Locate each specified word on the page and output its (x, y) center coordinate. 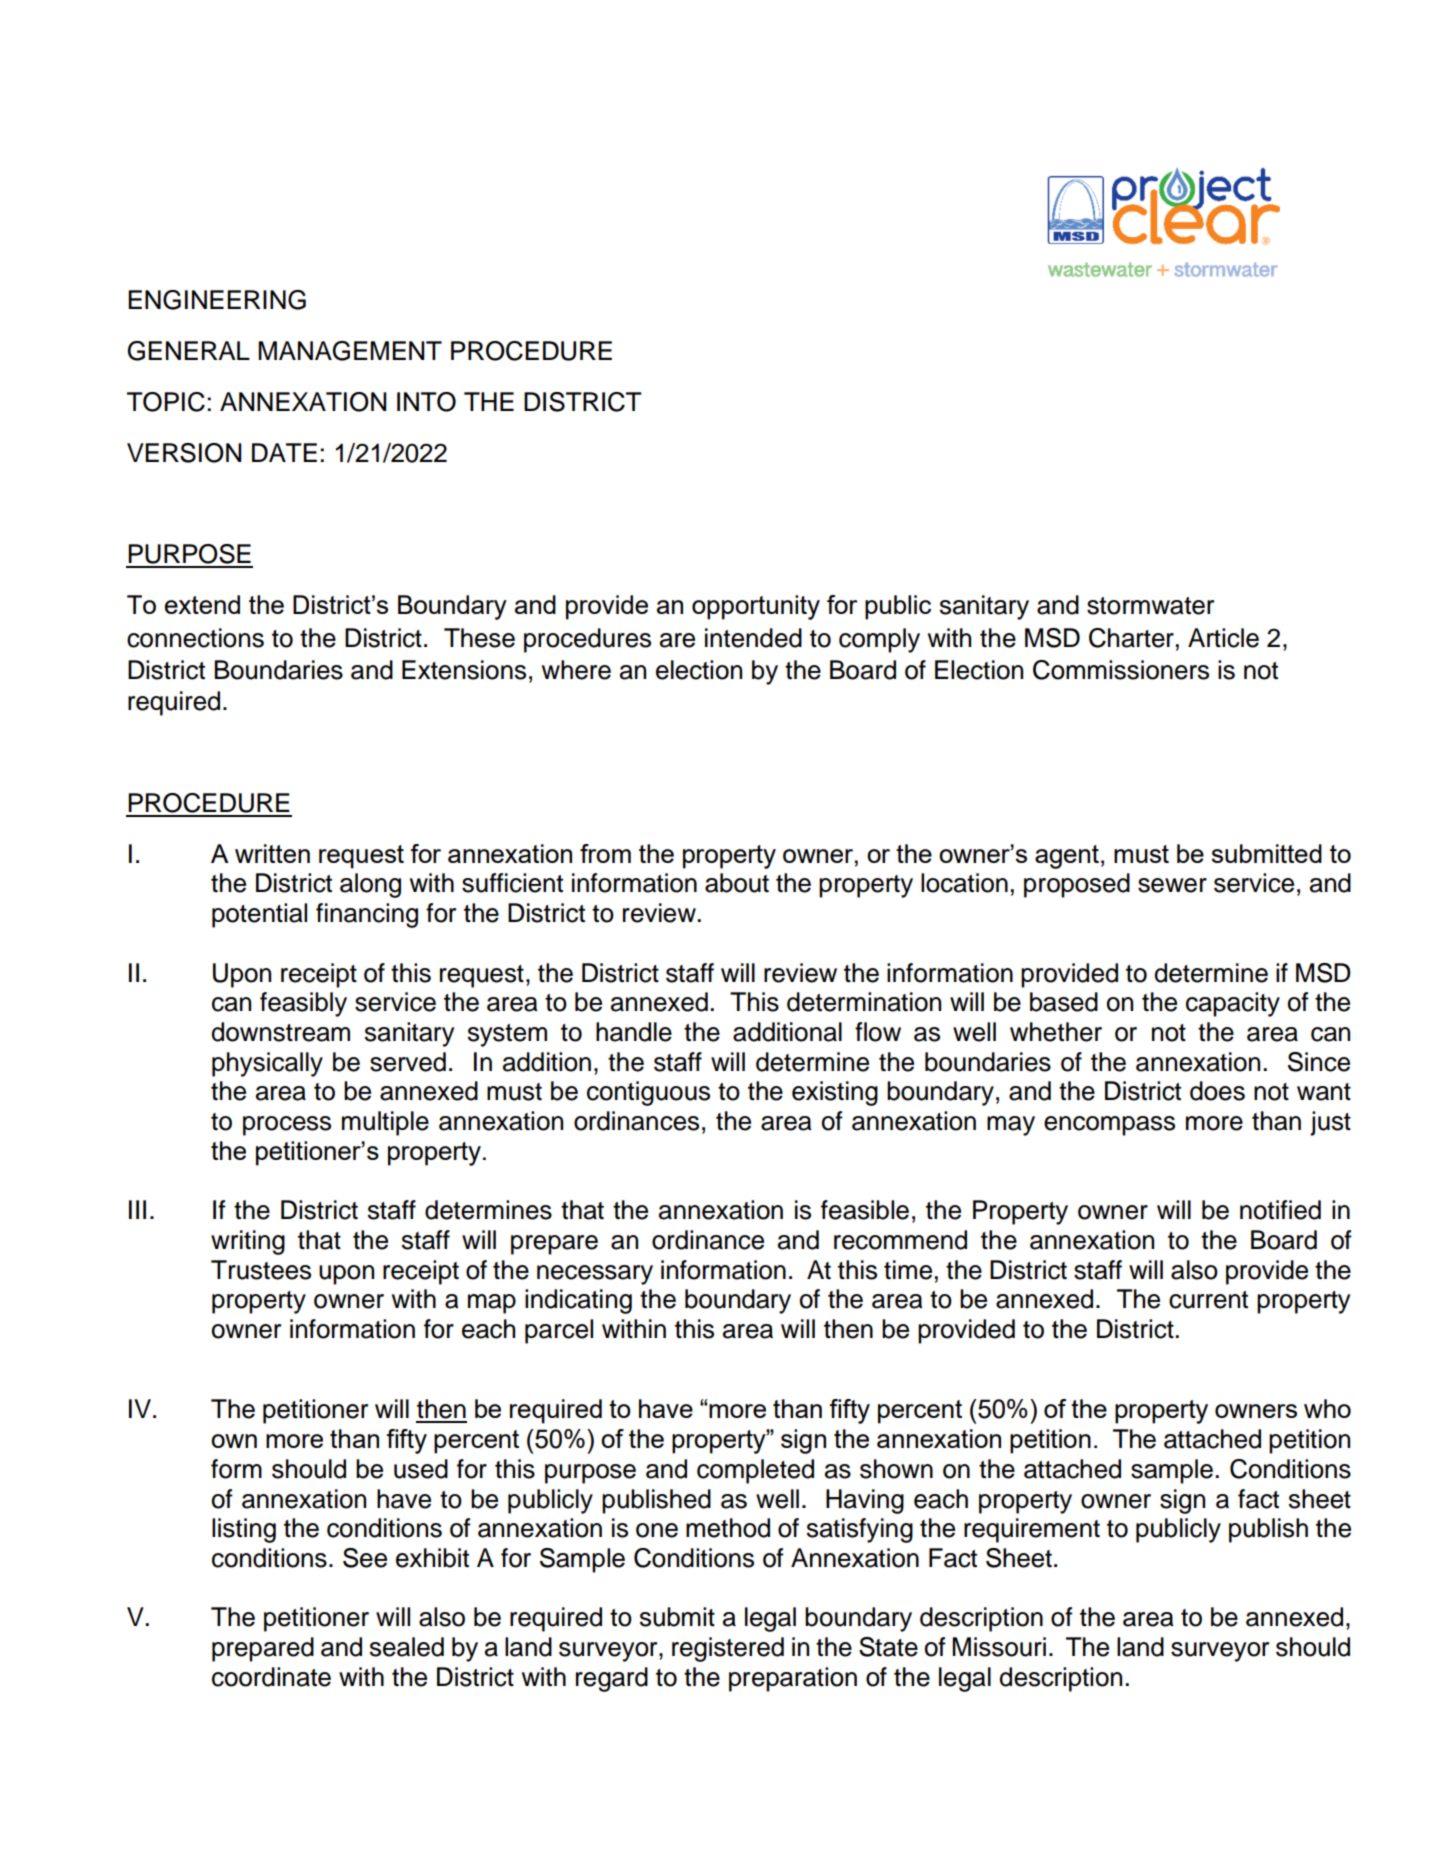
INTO (426, 402)
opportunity (756, 607)
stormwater (1150, 606)
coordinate (271, 1677)
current (1208, 1300)
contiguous (648, 1093)
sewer (1172, 885)
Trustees (261, 1270)
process (287, 1126)
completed (755, 1471)
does (1217, 1091)
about (737, 883)
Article (1223, 638)
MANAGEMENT (350, 351)
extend (202, 604)
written (272, 853)
